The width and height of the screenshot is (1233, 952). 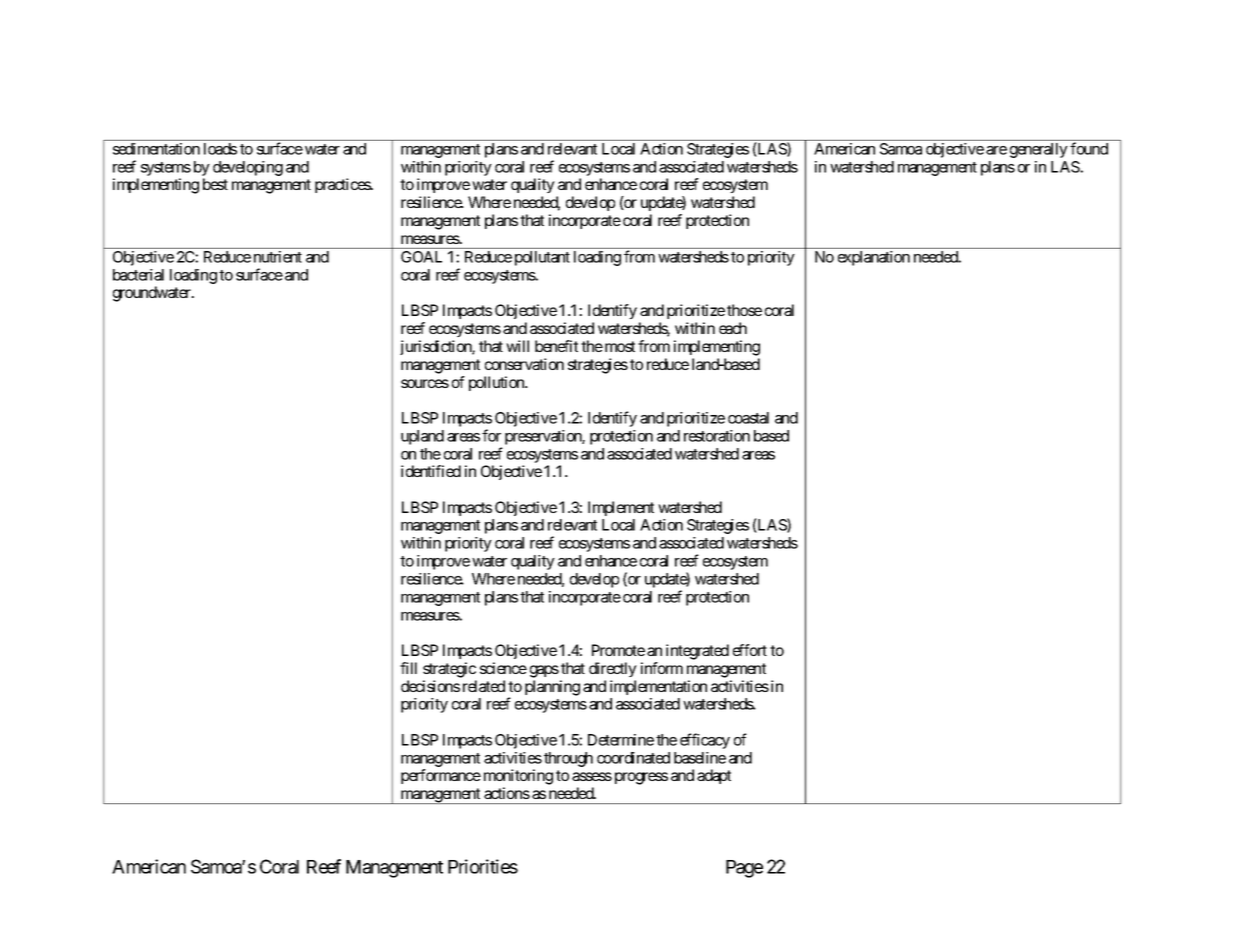 What do you see at coordinates (618, 650) in the screenshot?
I see `Promote` at bounding box center [618, 650].
